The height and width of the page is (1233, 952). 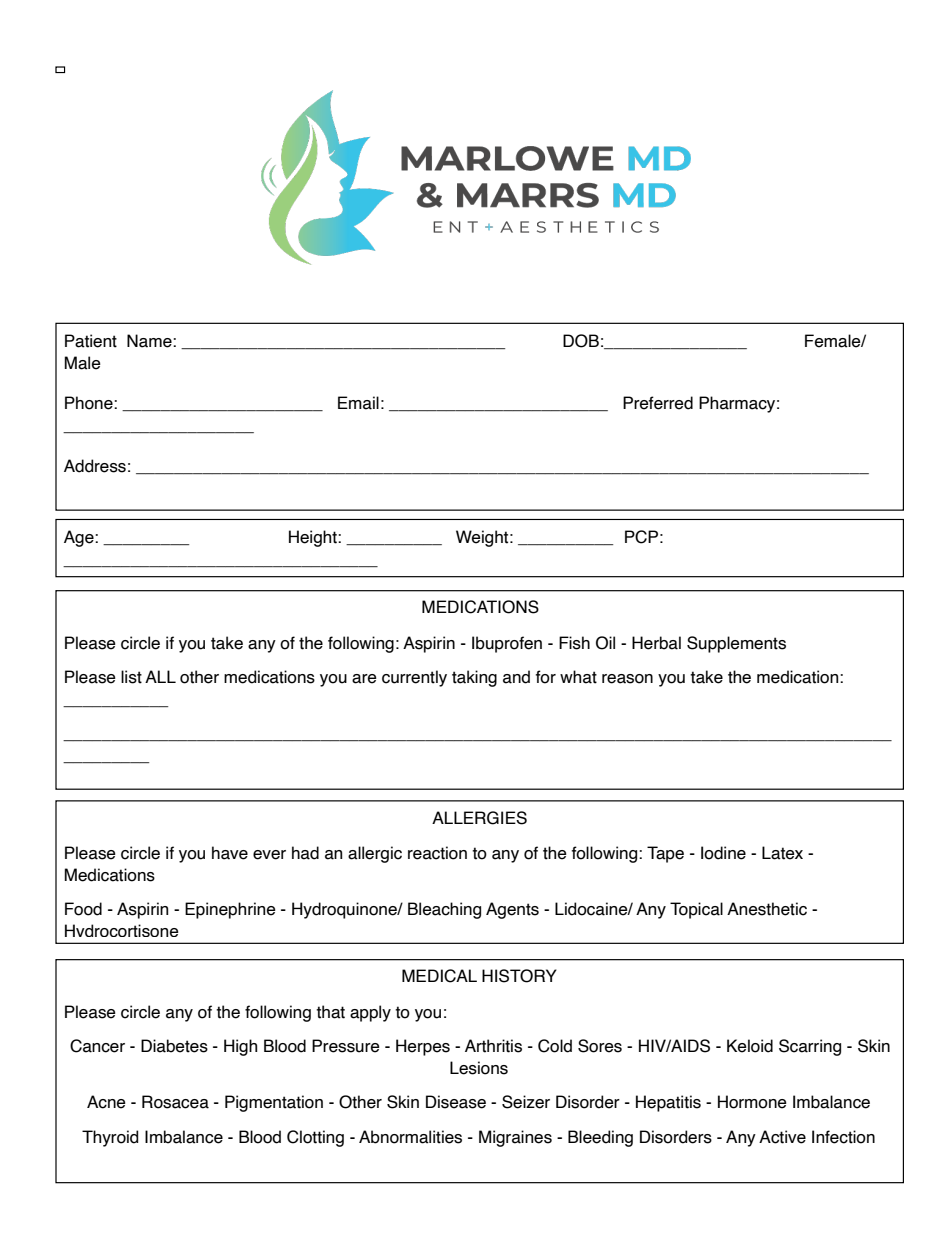 What do you see at coordinates (723, 853) in the page?
I see `Iodine` at bounding box center [723, 853].
